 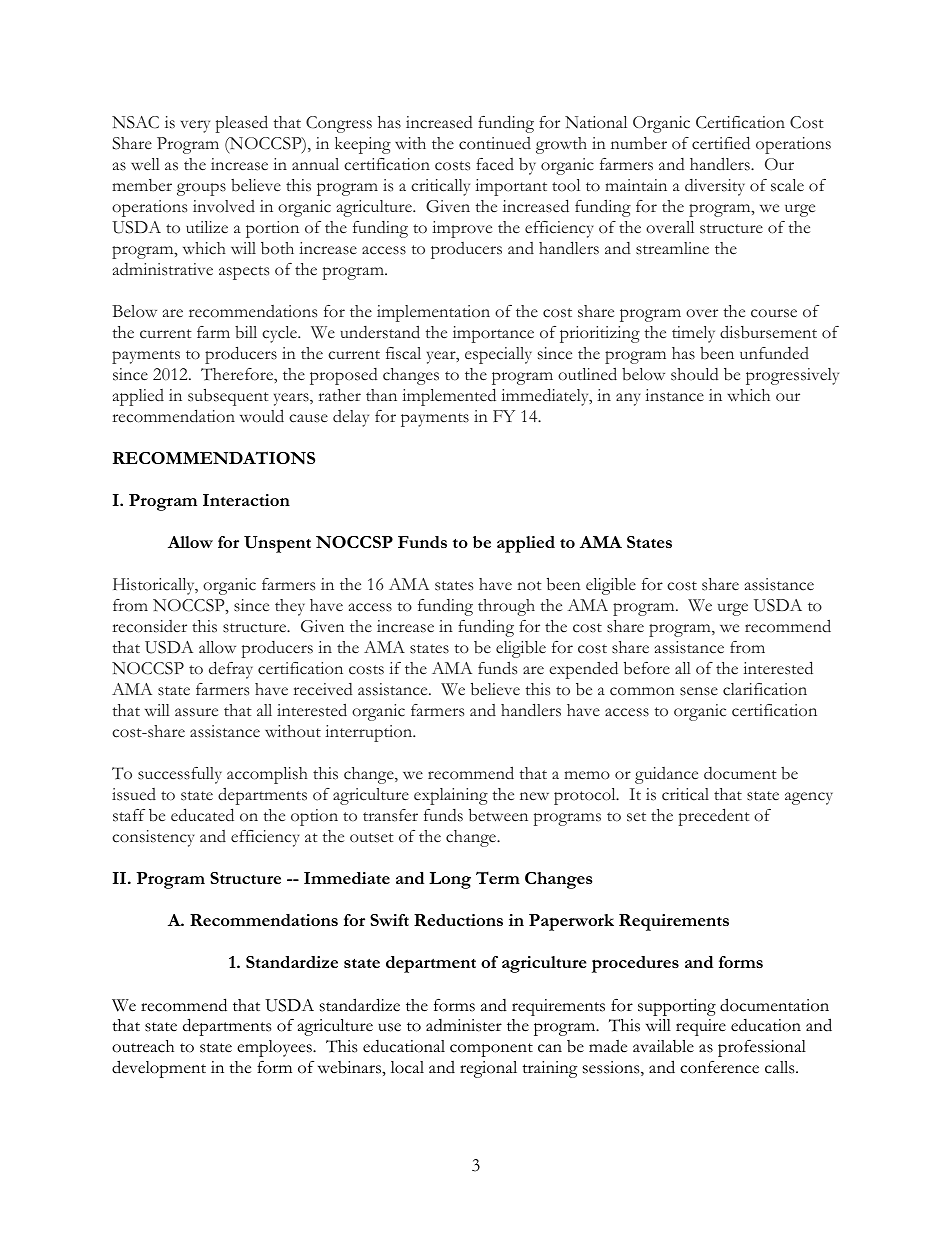 I want to click on certified, so click(x=721, y=143).
